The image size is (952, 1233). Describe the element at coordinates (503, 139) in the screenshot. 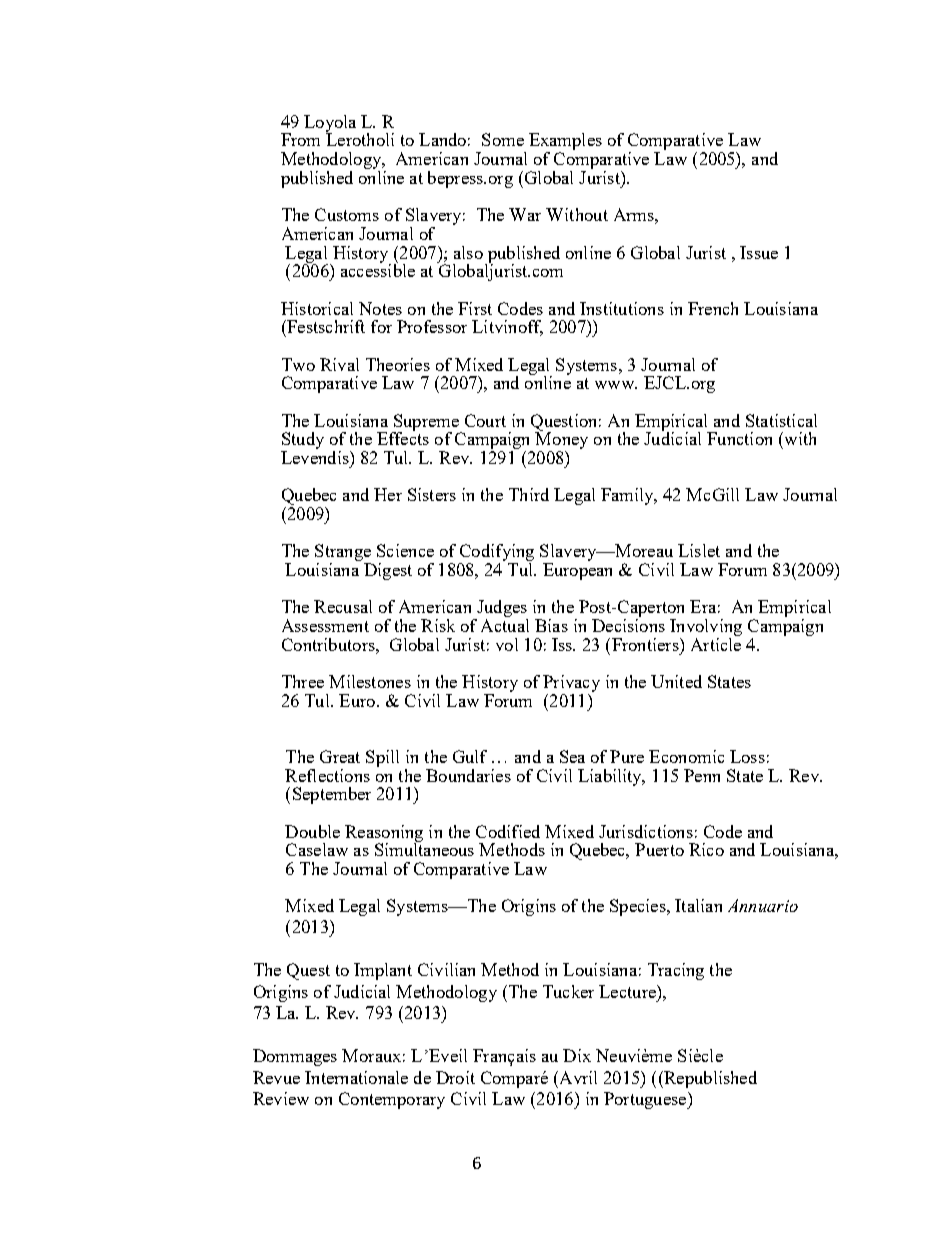

I see `Some` at that location.
